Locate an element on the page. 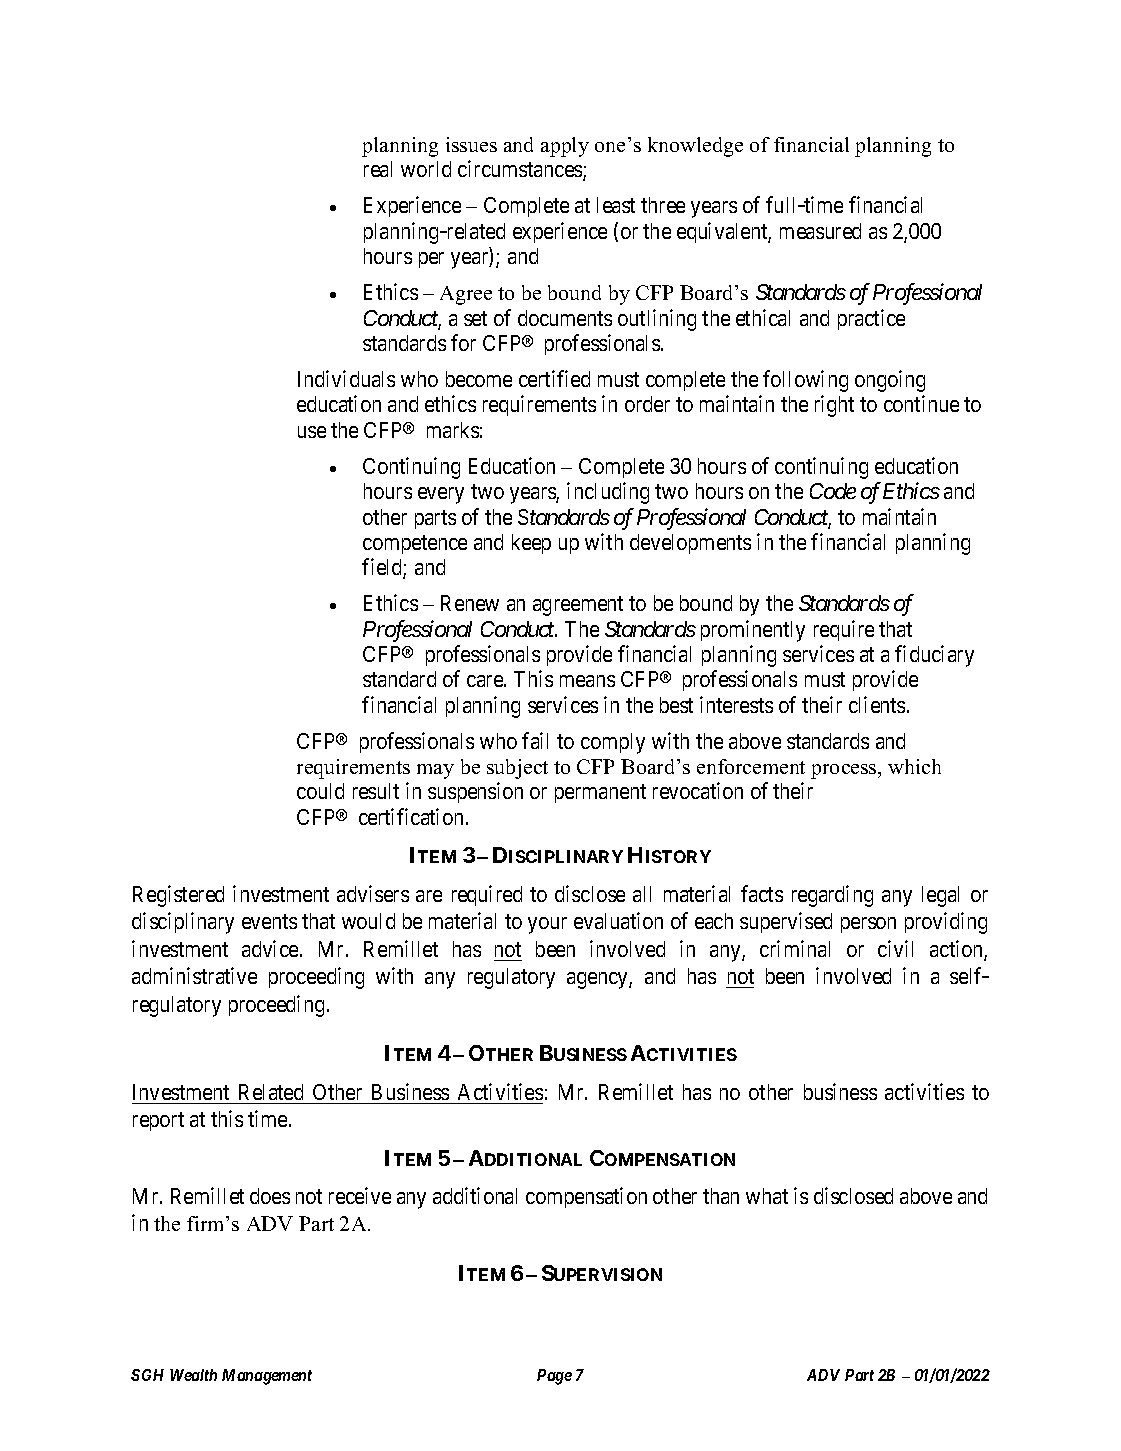 This document has width=1121, height=1451. measured is located at coordinates (820, 231).
